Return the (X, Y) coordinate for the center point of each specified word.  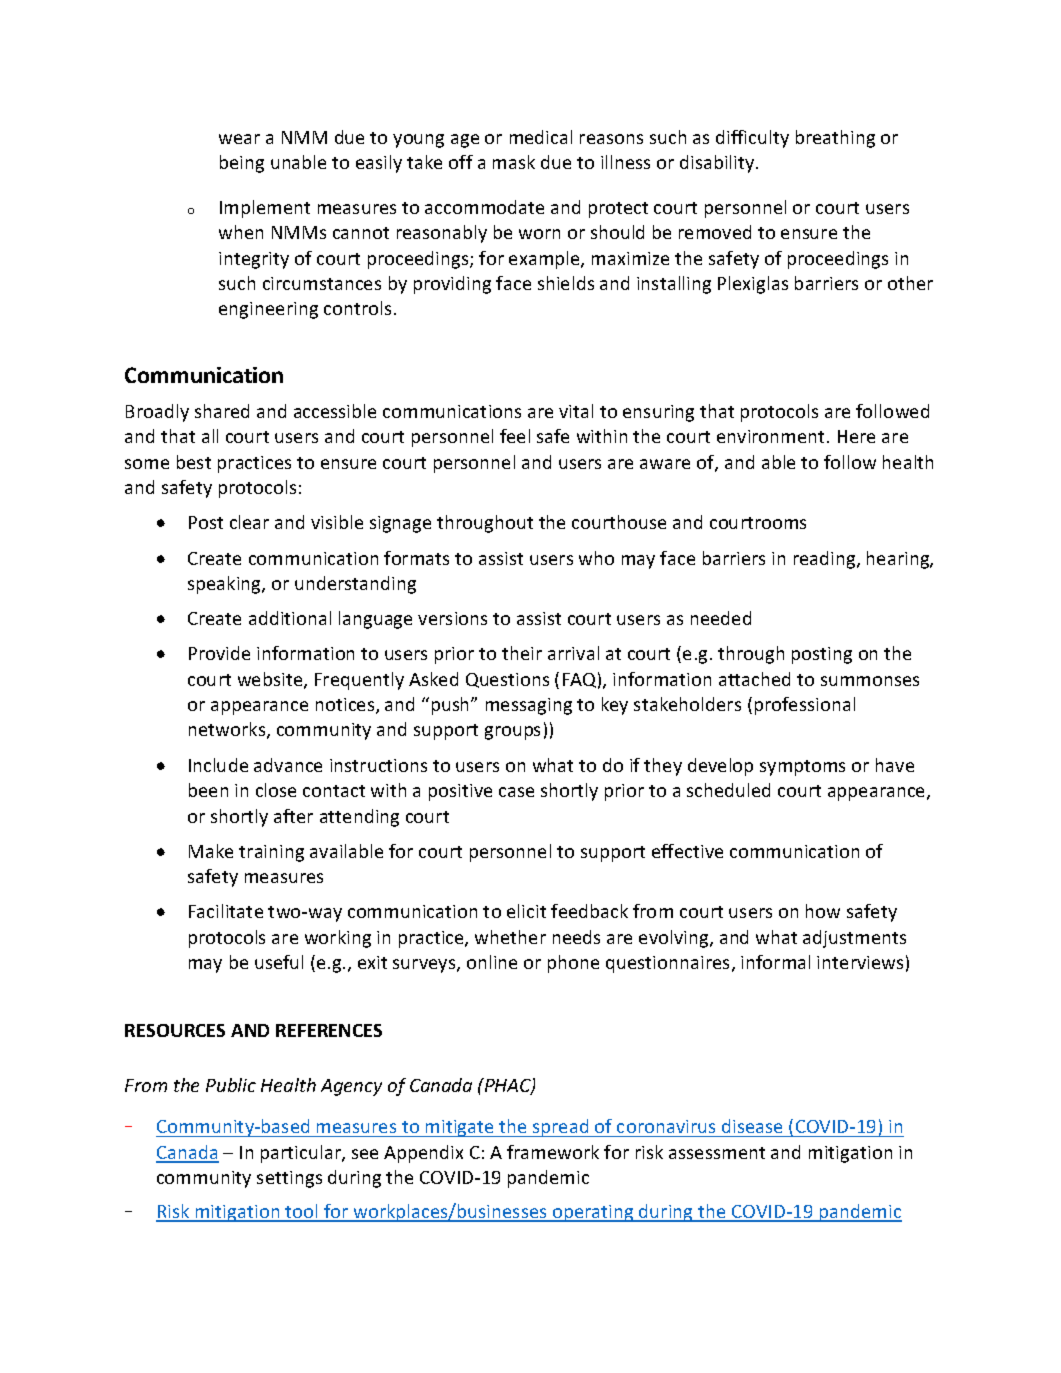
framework (553, 1152)
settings (289, 1179)
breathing (835, 139)
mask (514, 162)
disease (752, 1126)
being (242, 164)
